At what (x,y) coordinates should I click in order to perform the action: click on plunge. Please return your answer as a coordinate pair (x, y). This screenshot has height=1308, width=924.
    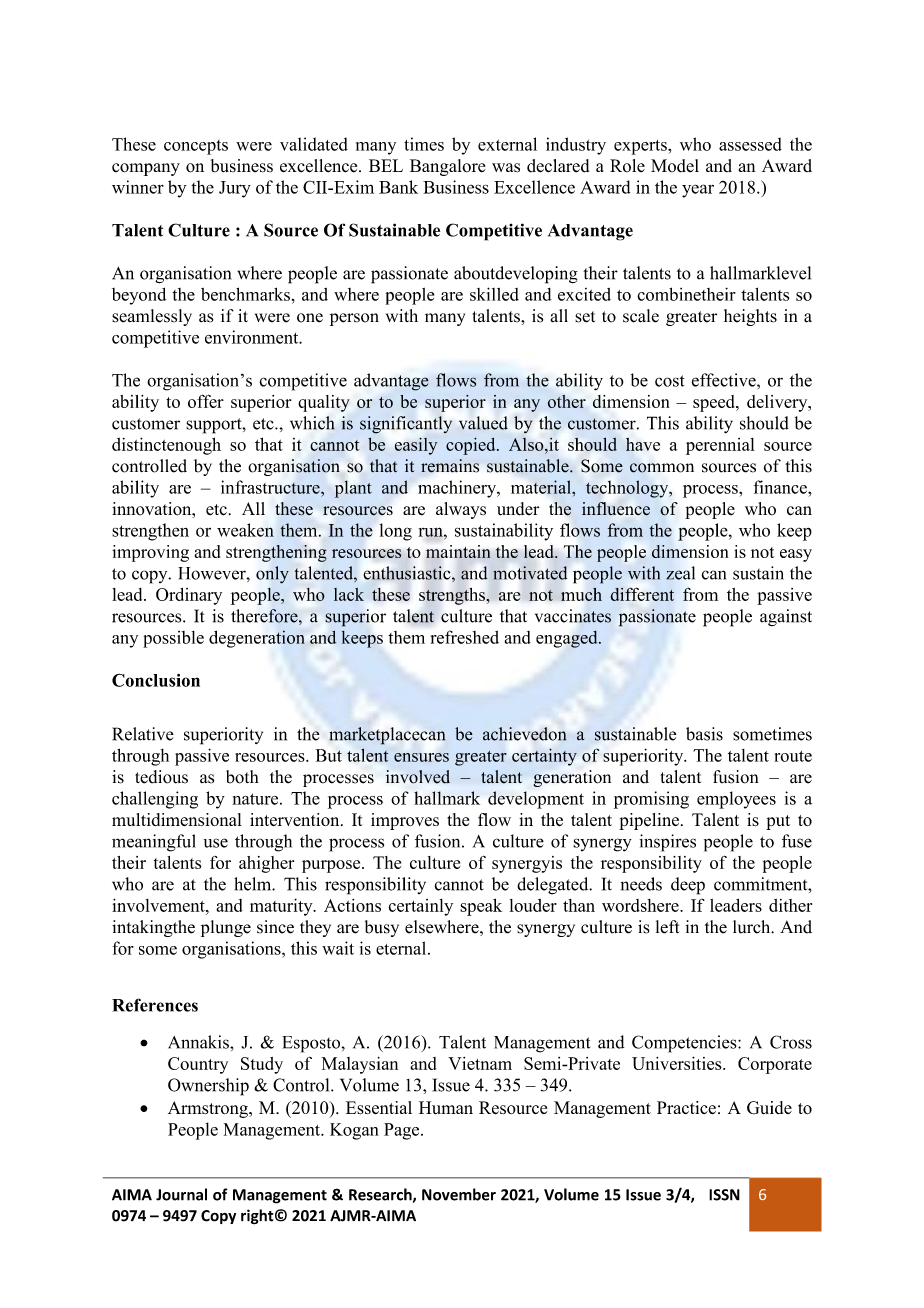
    Looking at the image, I should click on (226, 928).
